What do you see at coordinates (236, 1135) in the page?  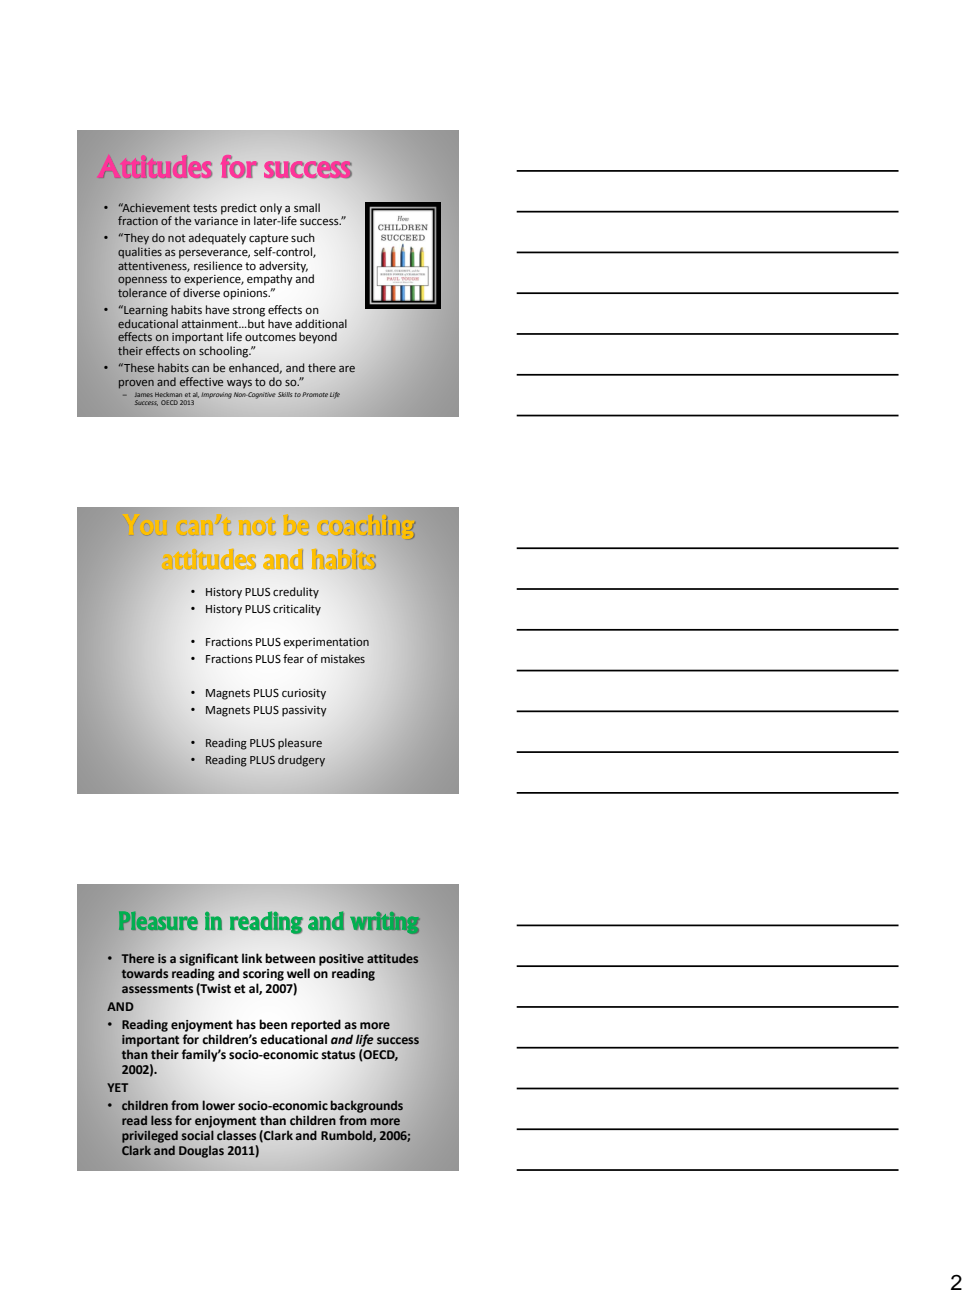 I see `classes` at bounding box center [236, 1135].
